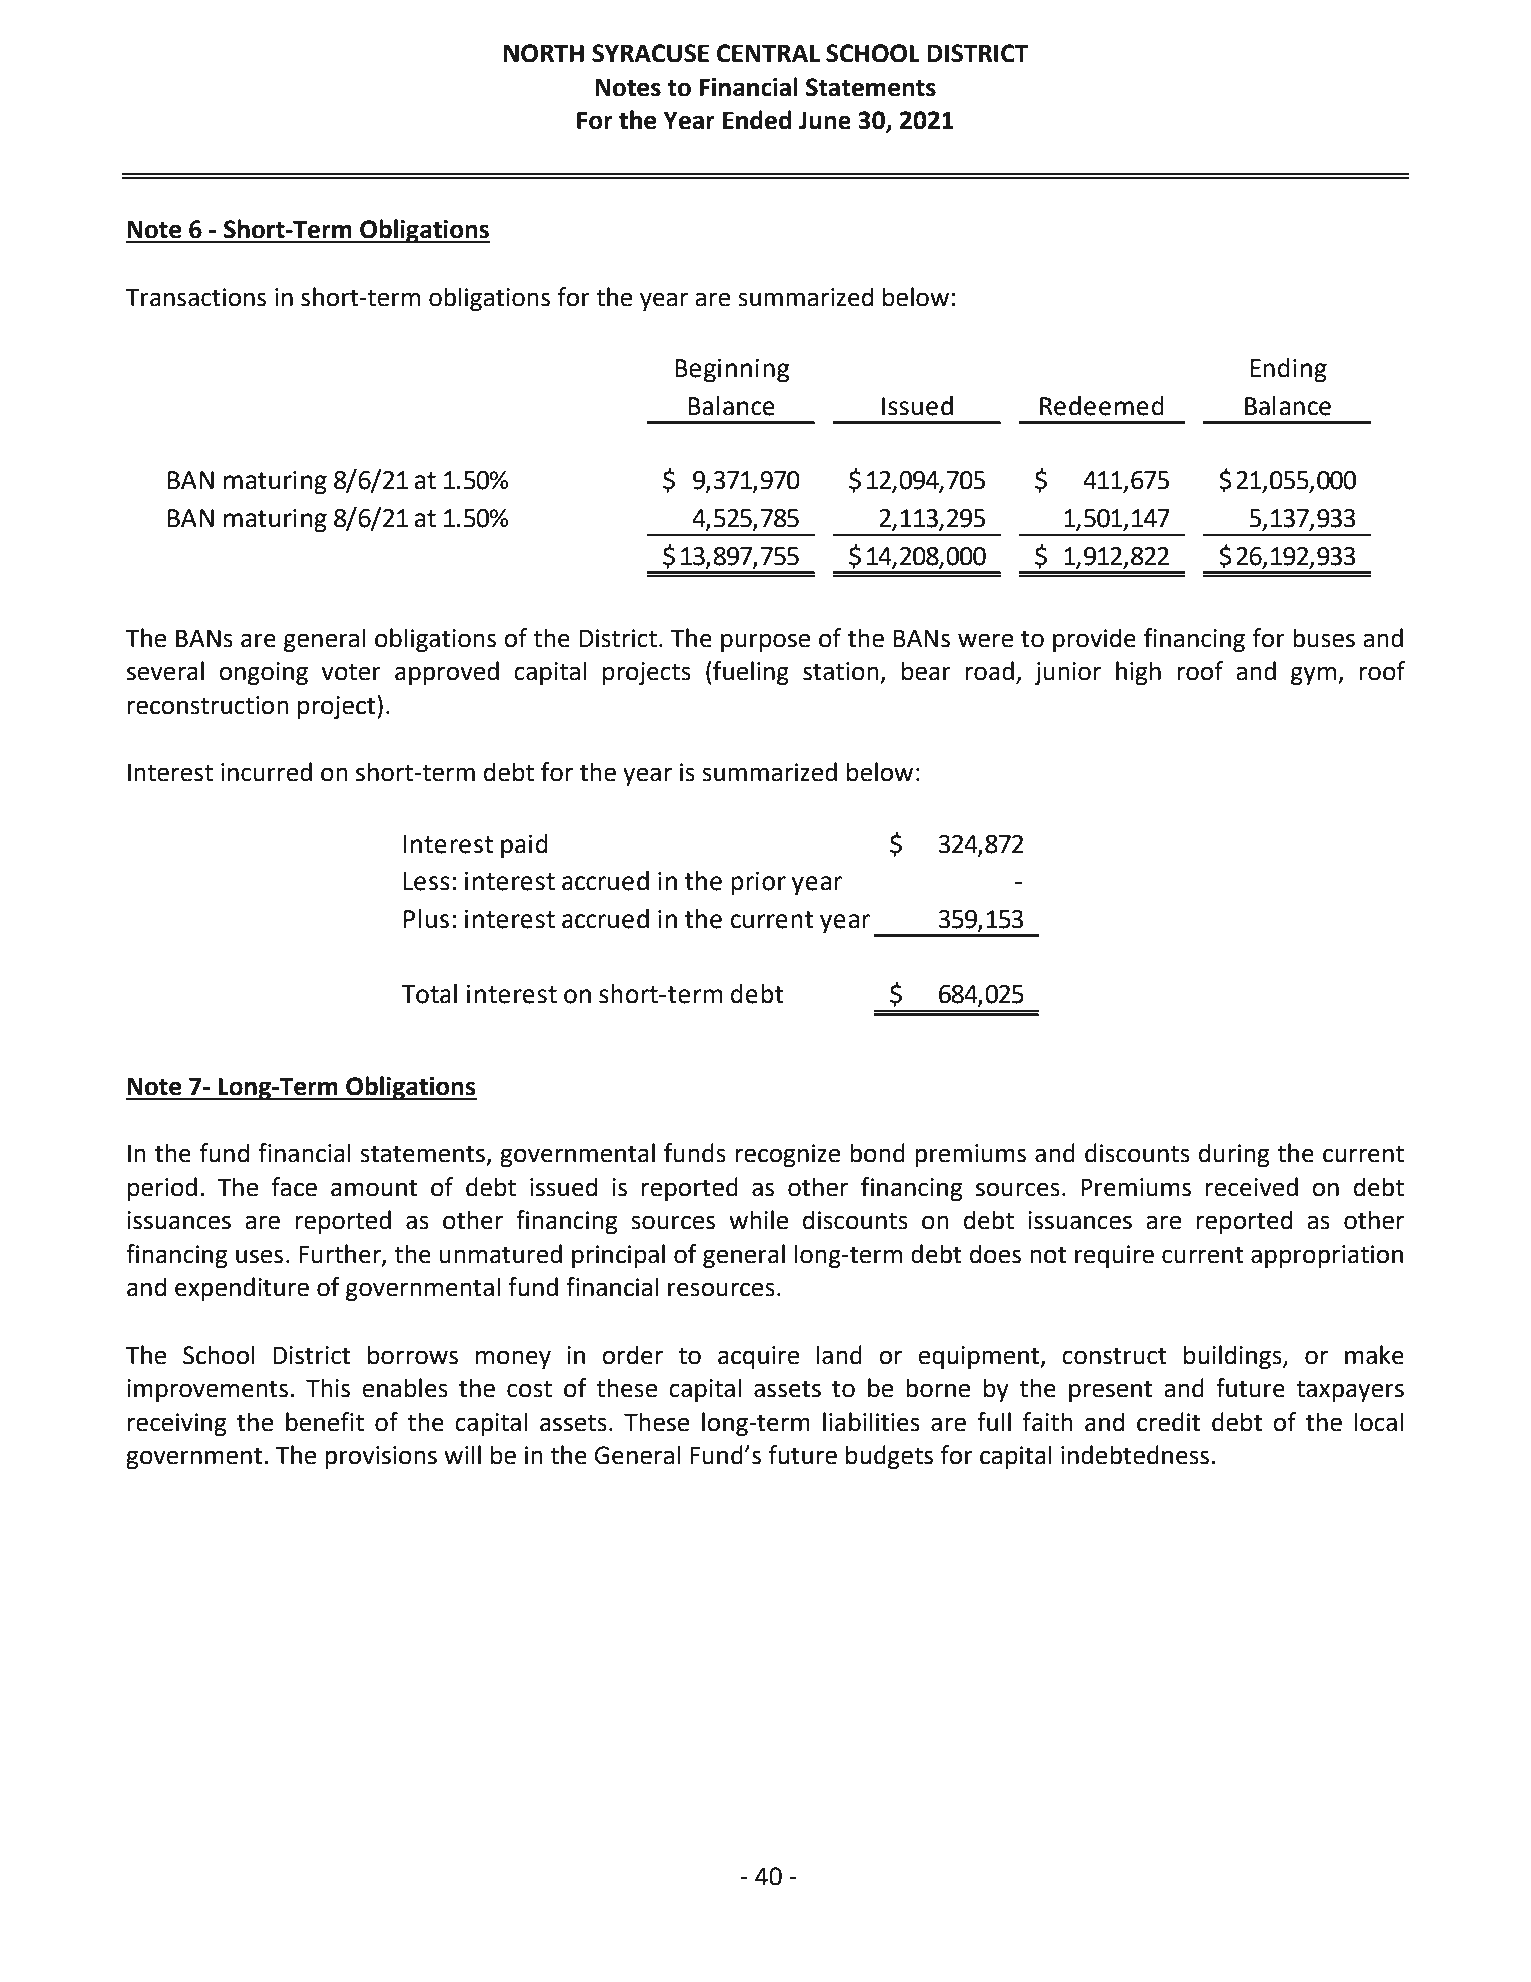  What do you see at coordinates (758, 1357) in the screenshot?
I see `acquire` at bounding box center [758, 1357].
